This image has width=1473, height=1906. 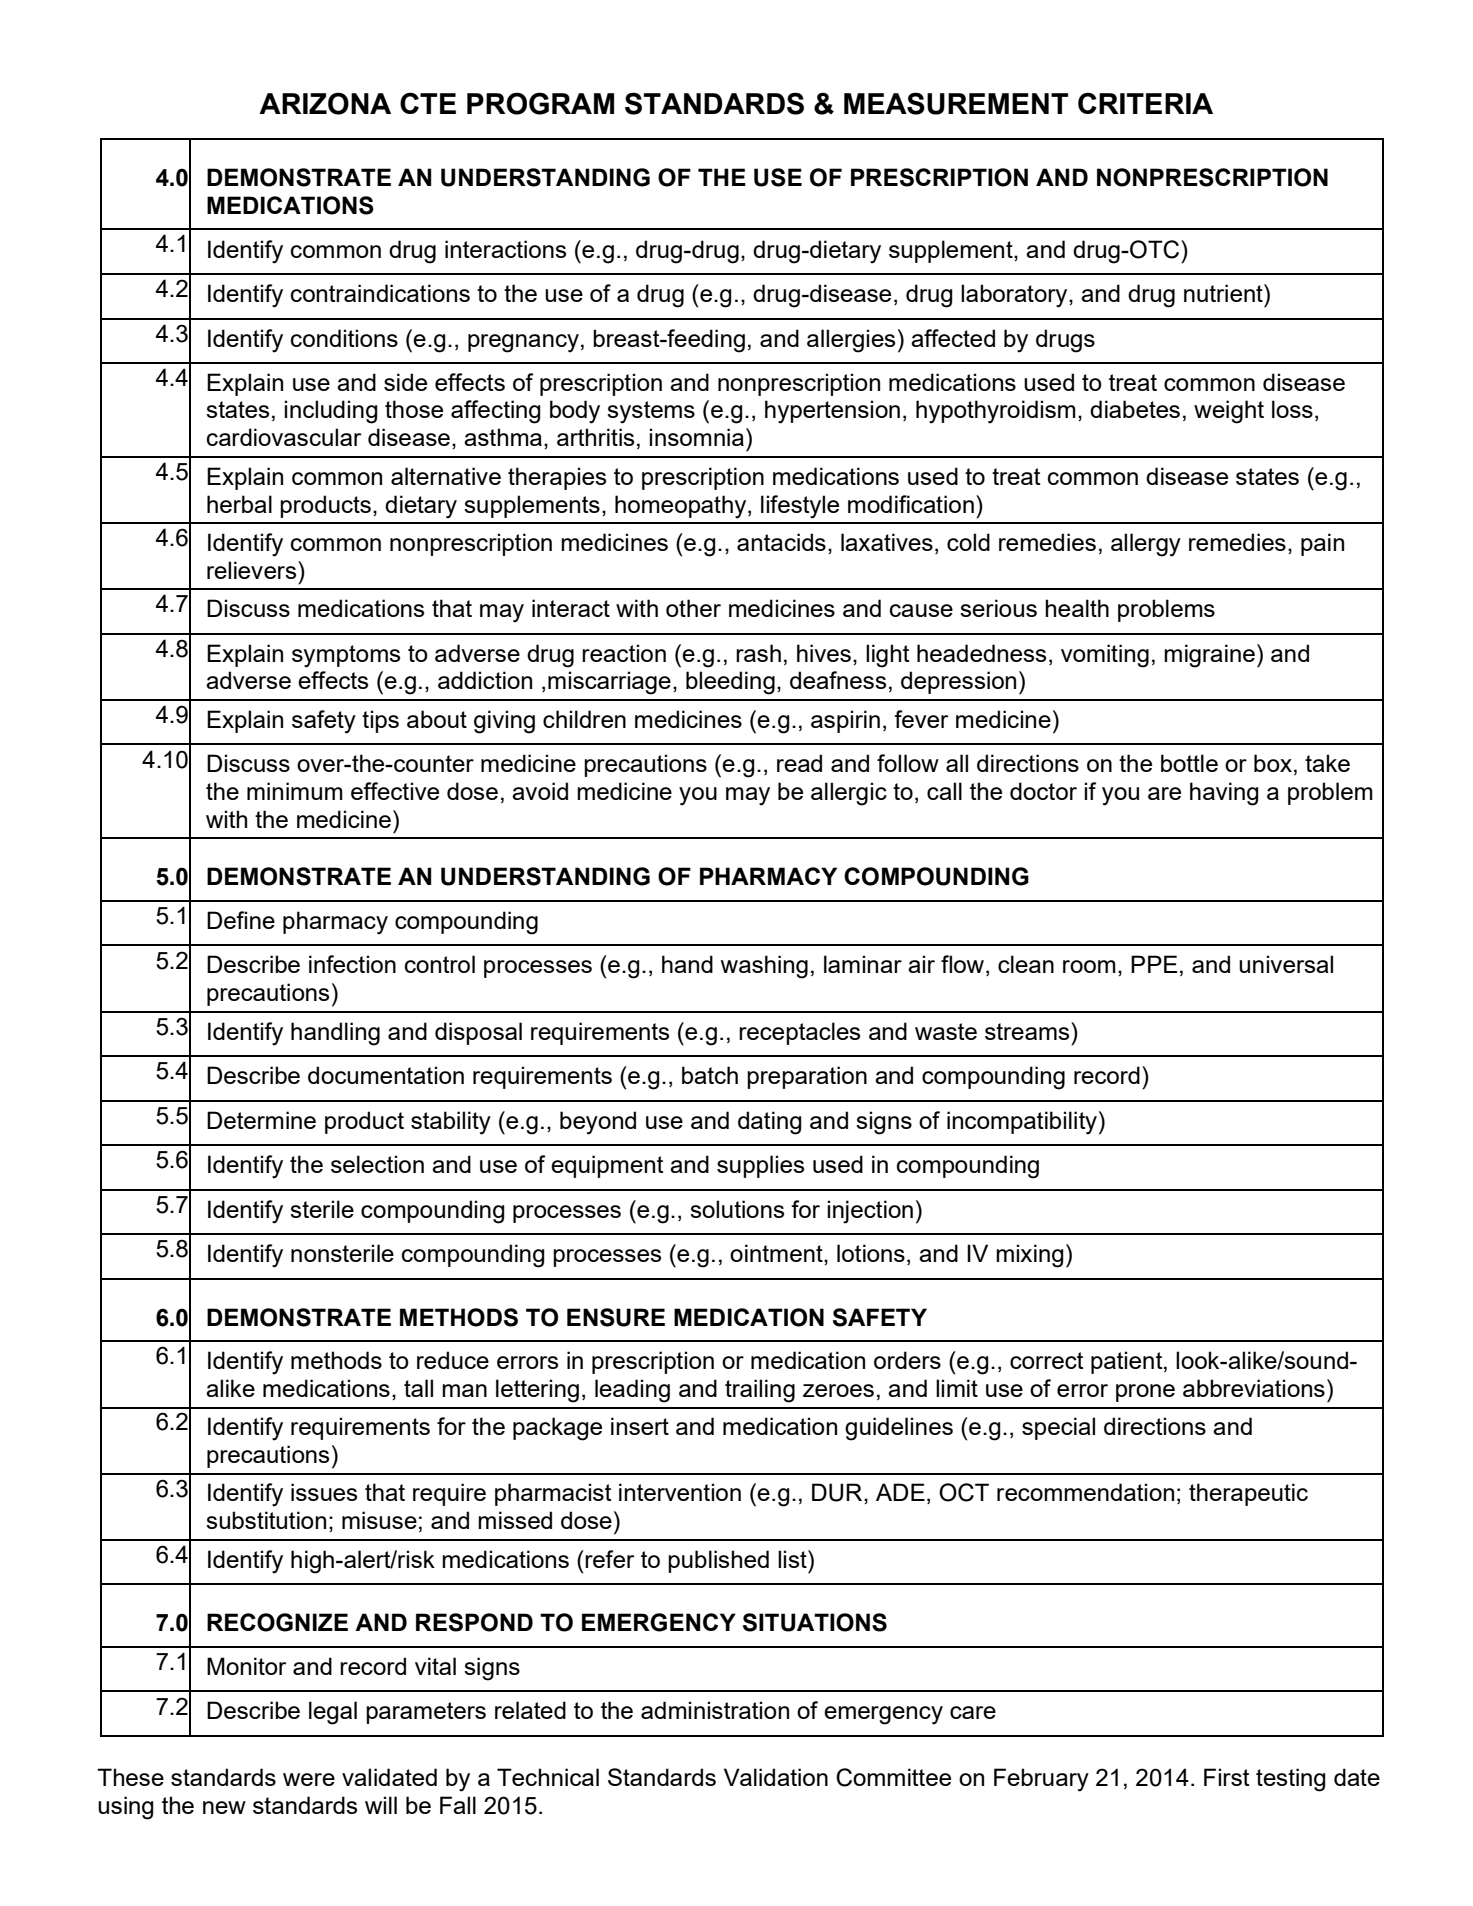 What do you see at coordinates (1229, 412) in the image?
I see `weight` at bounding box center [1229, 412].
